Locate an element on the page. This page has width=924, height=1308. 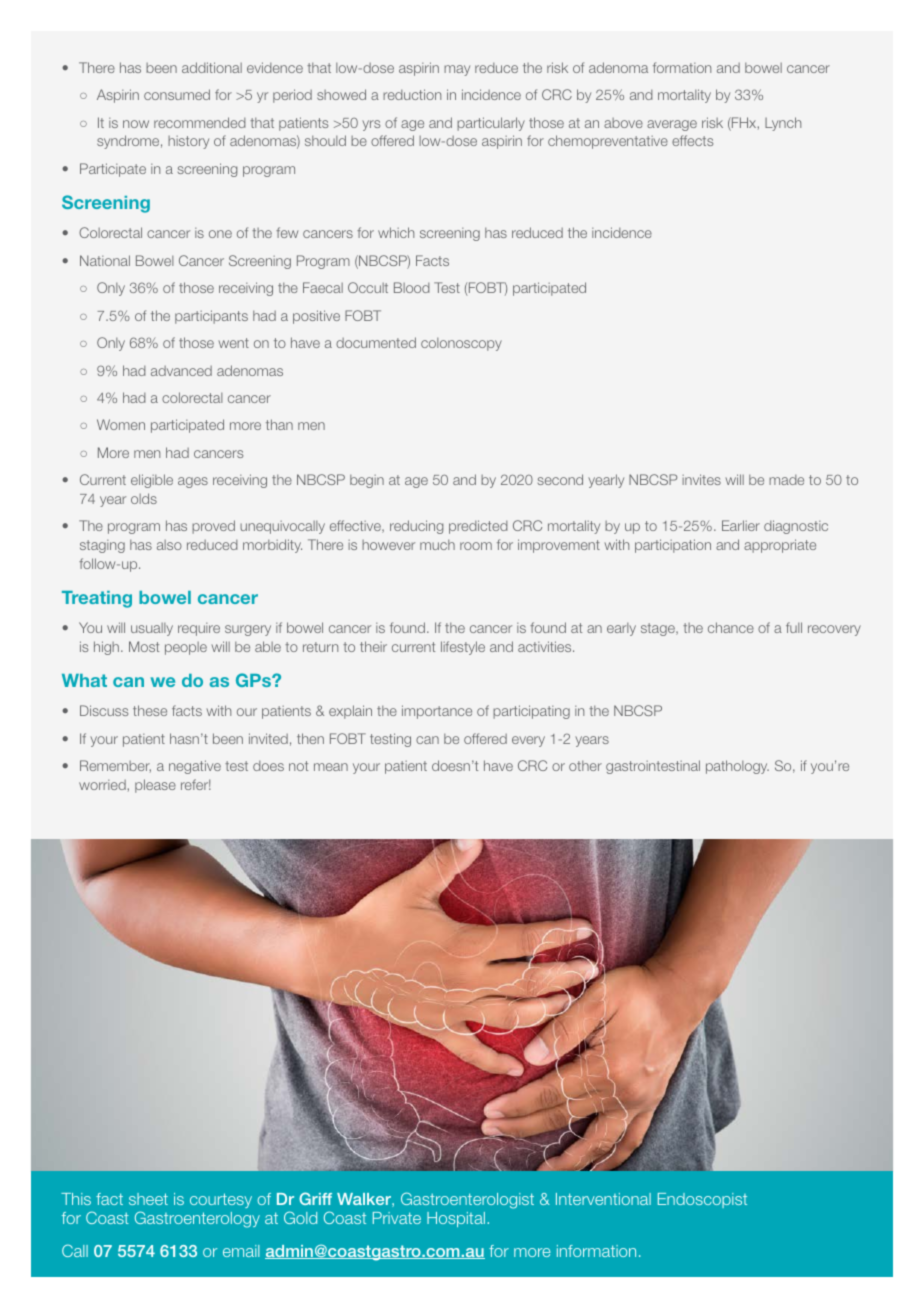
lifestyle is located at coordinates (463, 648).
